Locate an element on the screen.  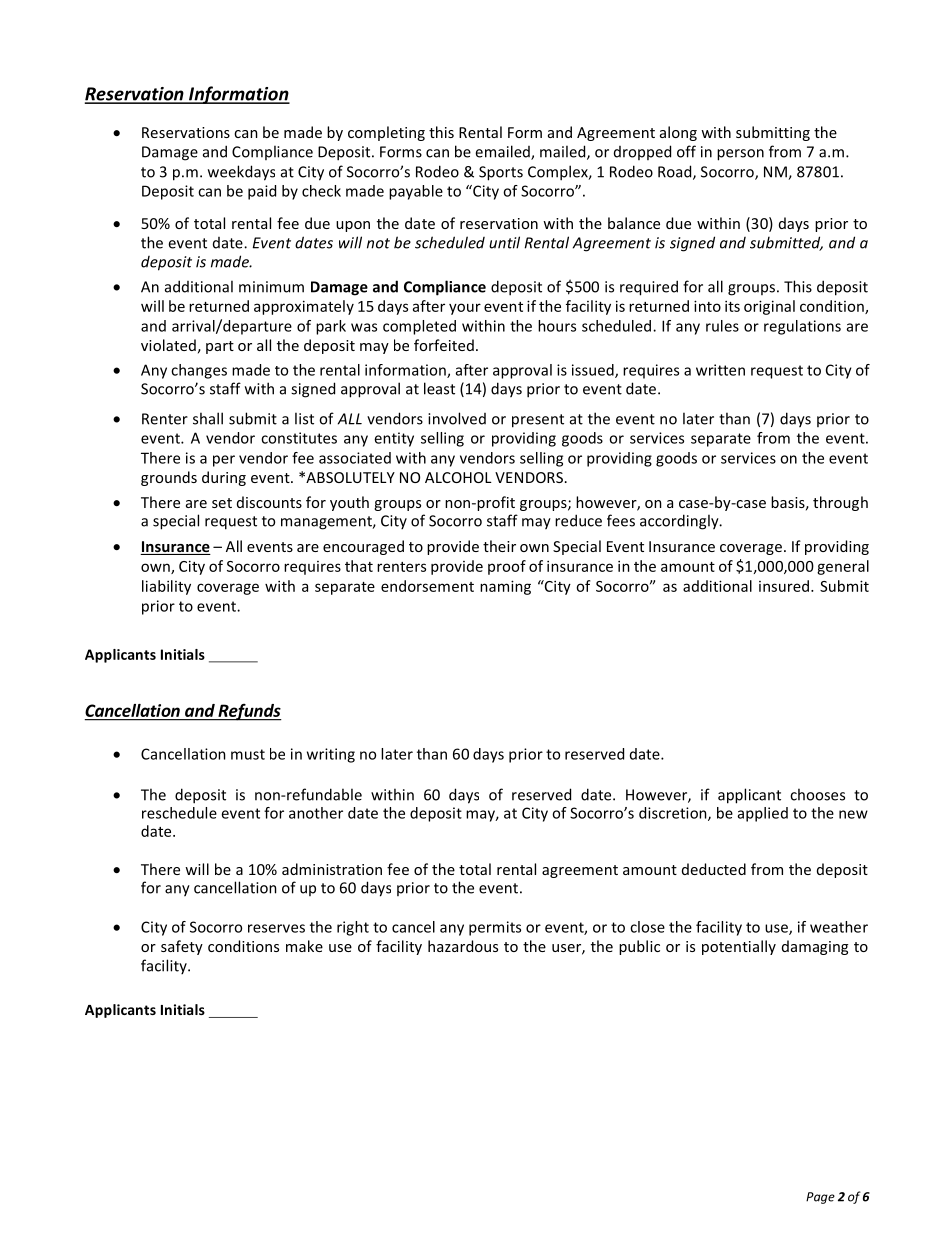
ALCOHOL is located at coordinates (458, 477).
